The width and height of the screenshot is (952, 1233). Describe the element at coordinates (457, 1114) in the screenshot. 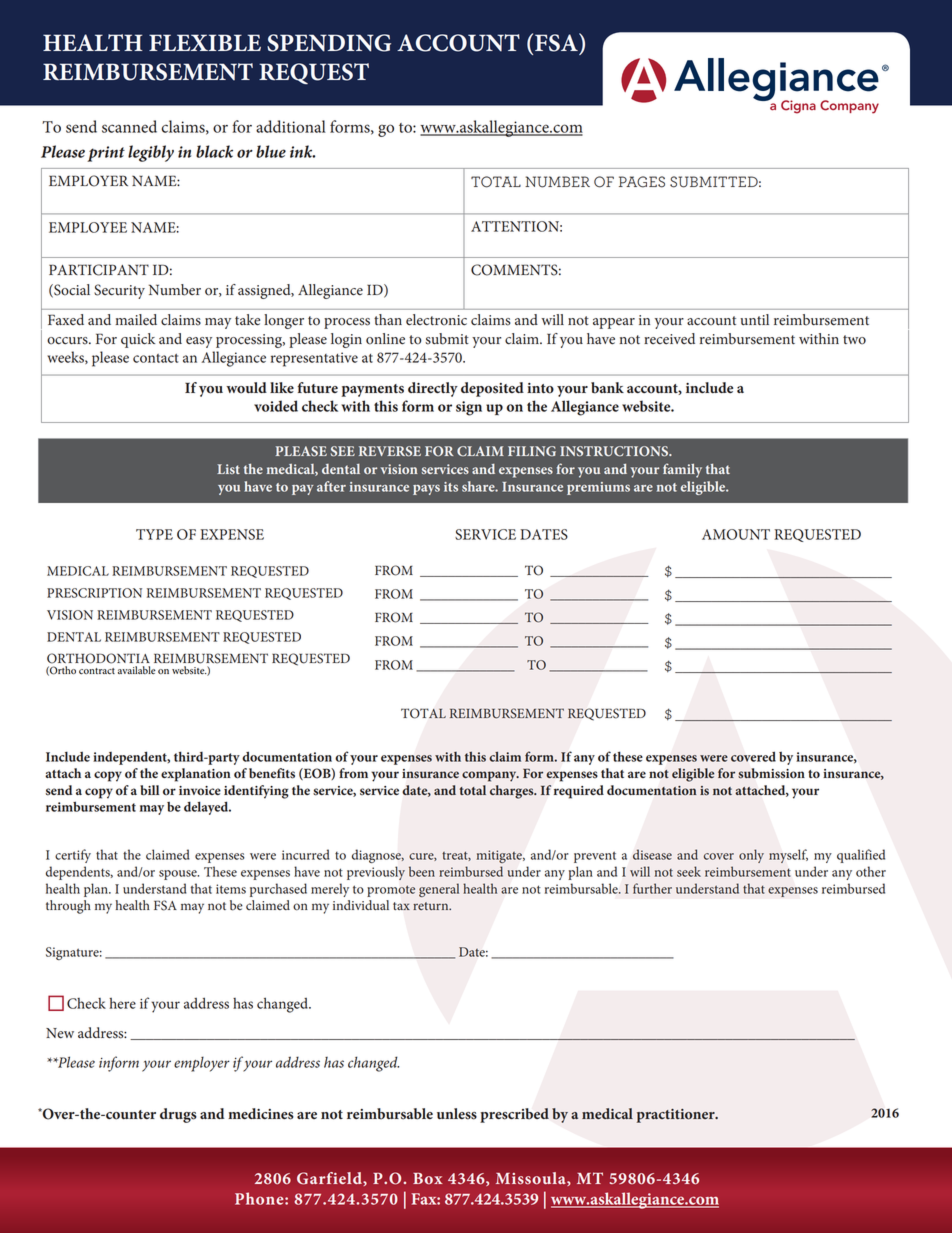

I see `unless` at that location.
